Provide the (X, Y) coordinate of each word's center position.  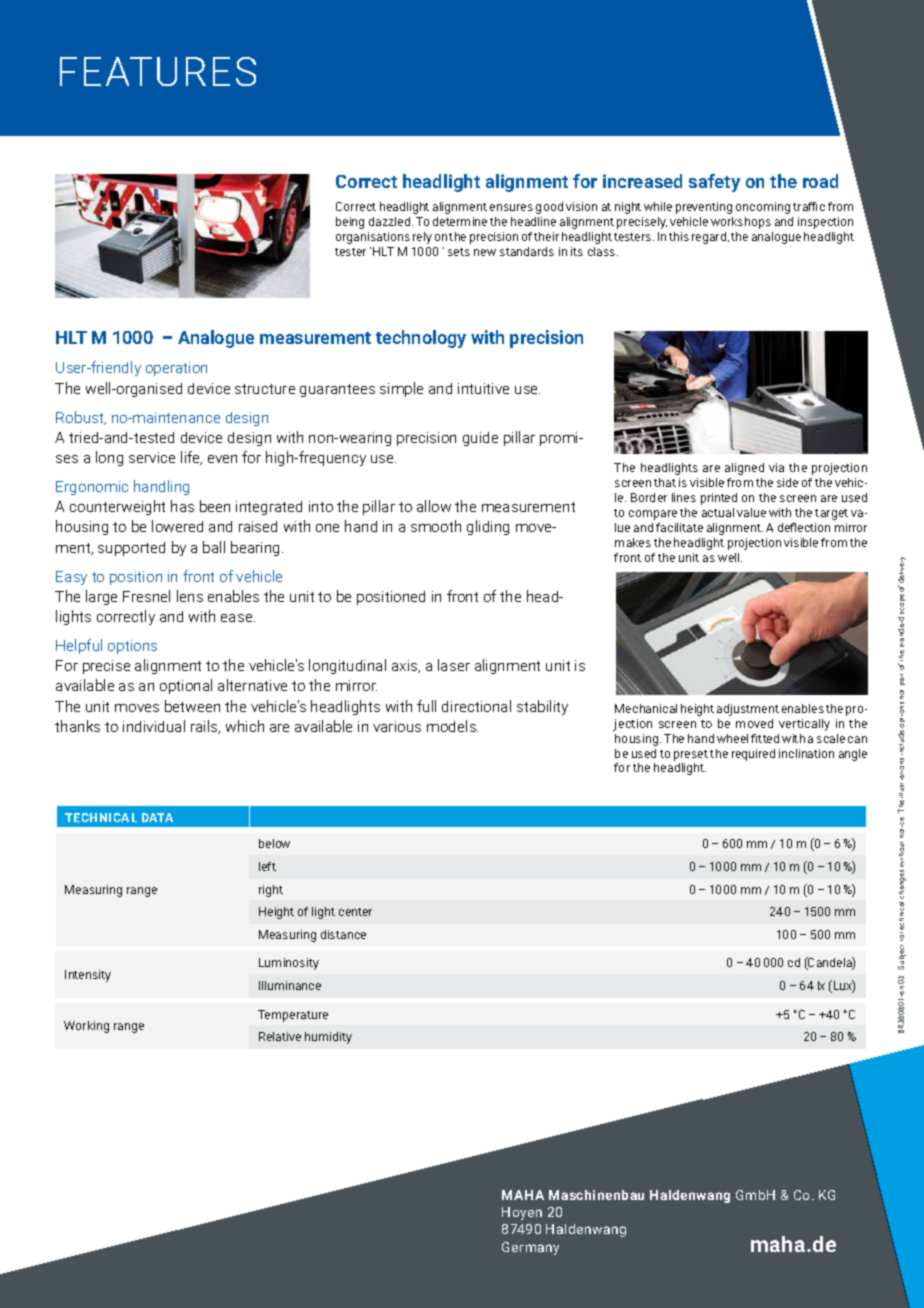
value (751, 512)
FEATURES (158, 71)
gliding (488, 527)
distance (343, 934)
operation (176, 369)
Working (86, 1027)
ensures (511, 207)
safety (714, 183)
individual (154, 726)
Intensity (88, 976)
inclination (806, 753)
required (753, 755)
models (452, 726)
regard (710, 238)
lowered (177, 526)
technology (421, 339)
